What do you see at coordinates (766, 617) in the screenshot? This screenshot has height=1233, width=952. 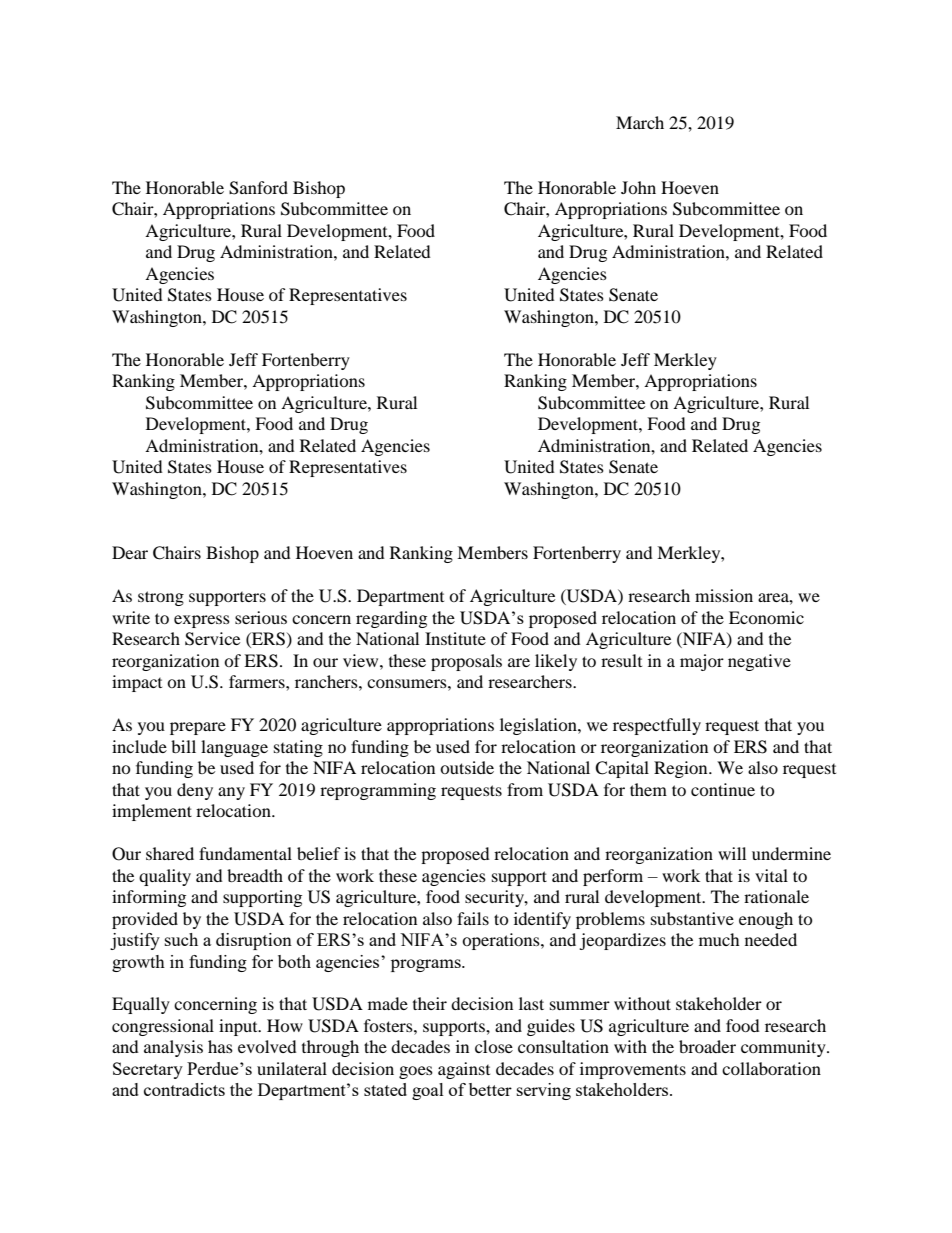 I see `Economic` at bounding box center [766, 617].
